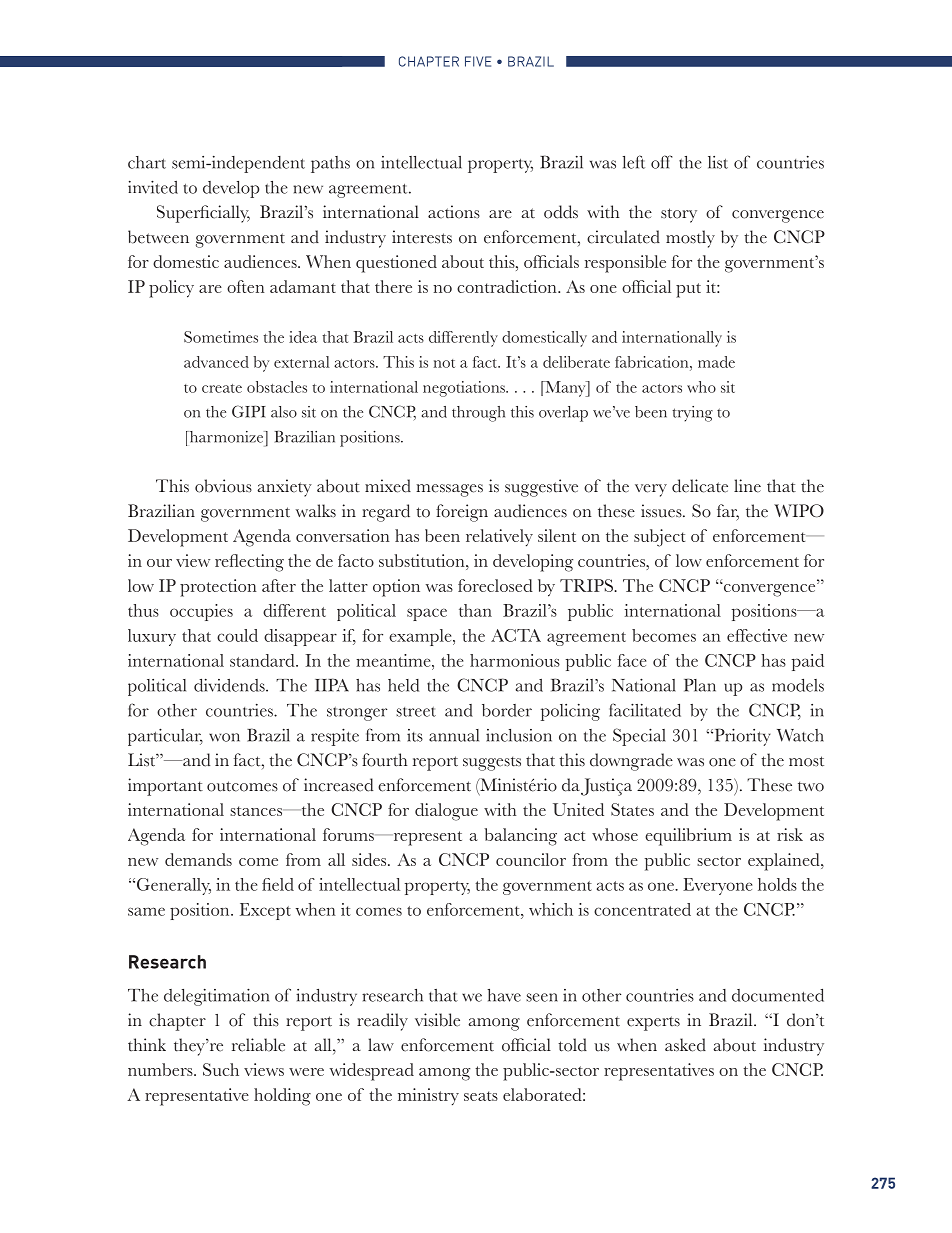 This screenshot has width=952, height=1233. What do you see at coordinates (495, 585) in the screenshot?
I see `foreclosed` at bounding box center [495, 585].
